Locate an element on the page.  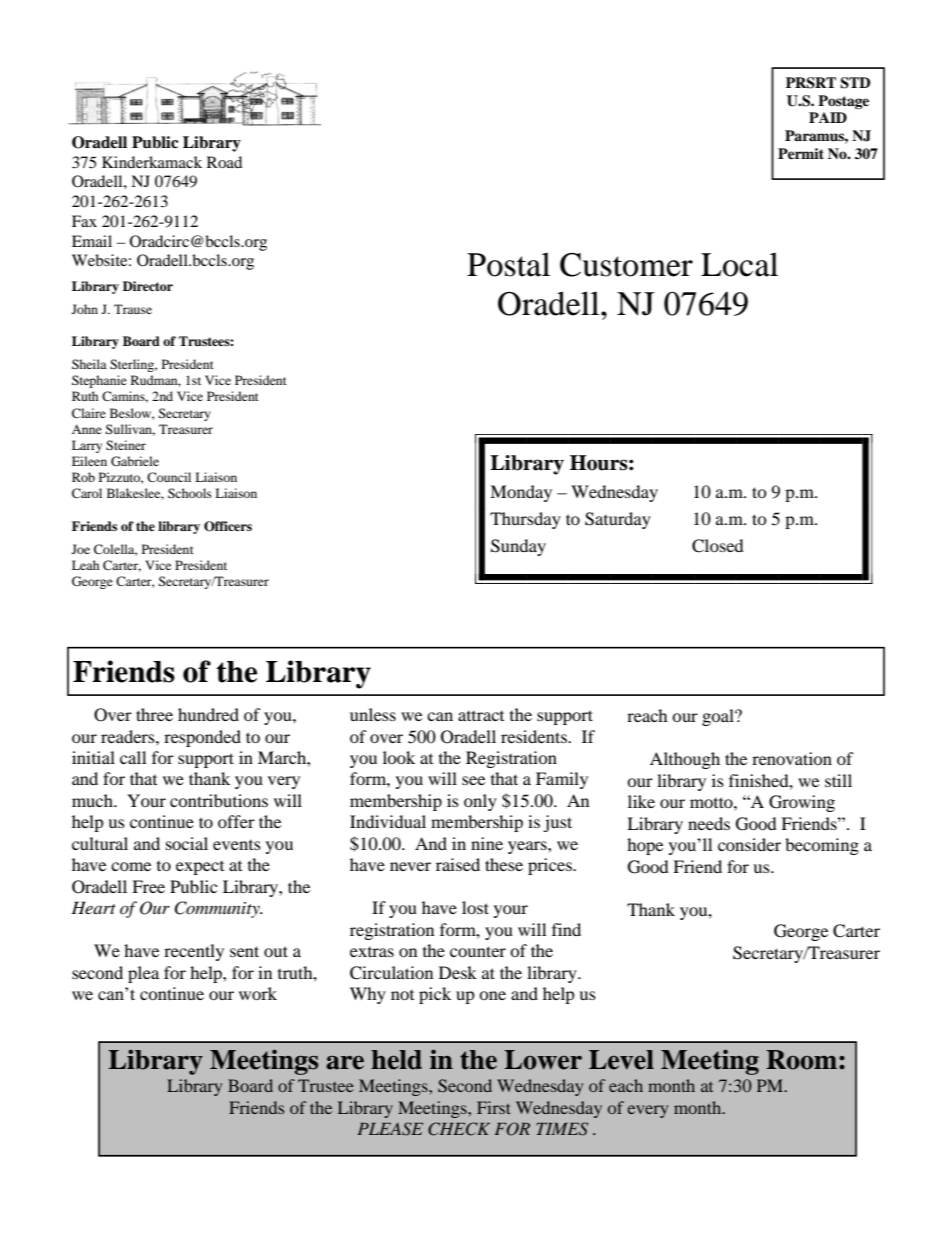
Leah is located at coordinates (86, 565).
